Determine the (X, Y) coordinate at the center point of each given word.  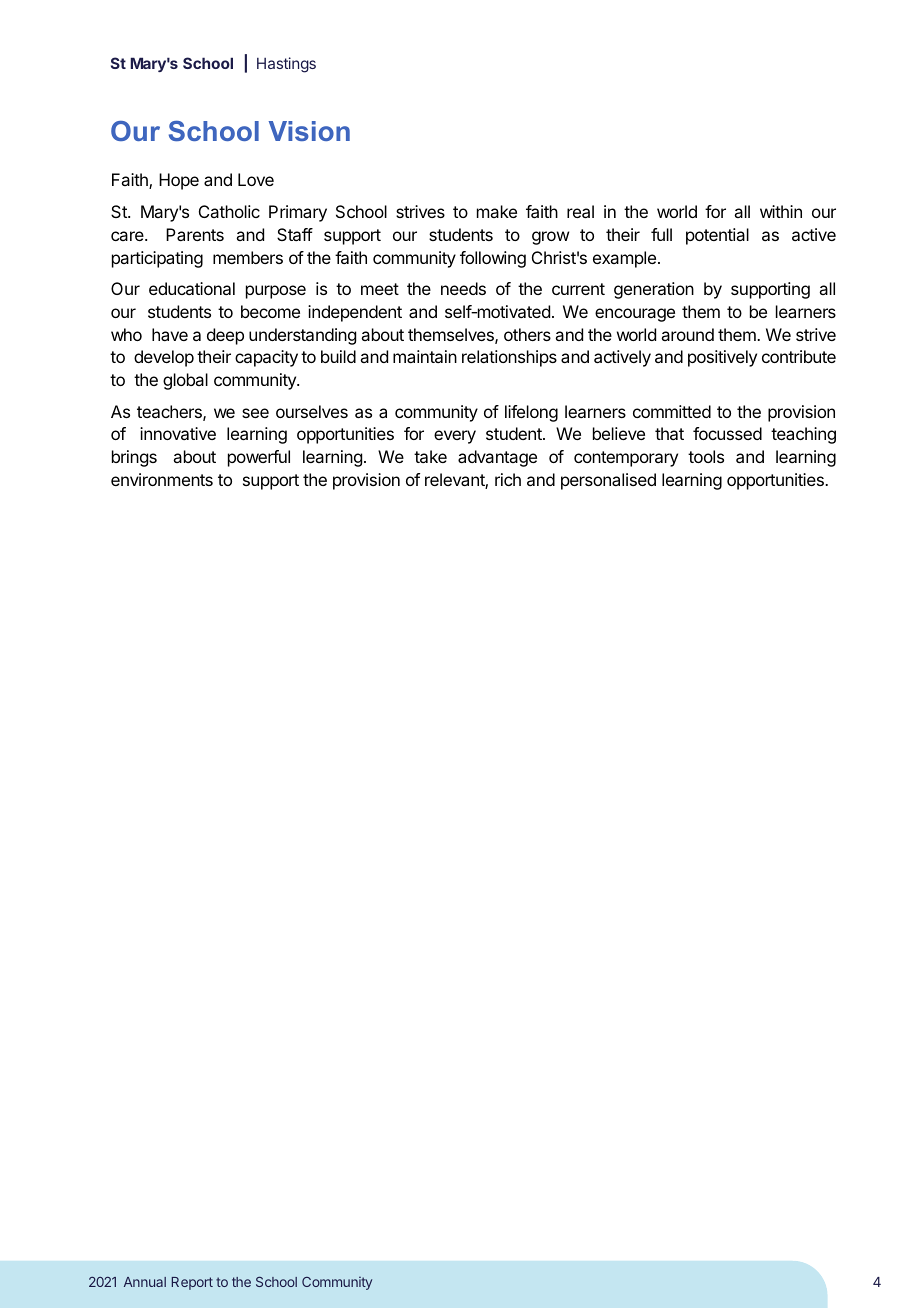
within (781, 211)
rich (508, 479)
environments (162, 479)
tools (706, 456)
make (497, 211)
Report (192, 1283)
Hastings (286, 65)
